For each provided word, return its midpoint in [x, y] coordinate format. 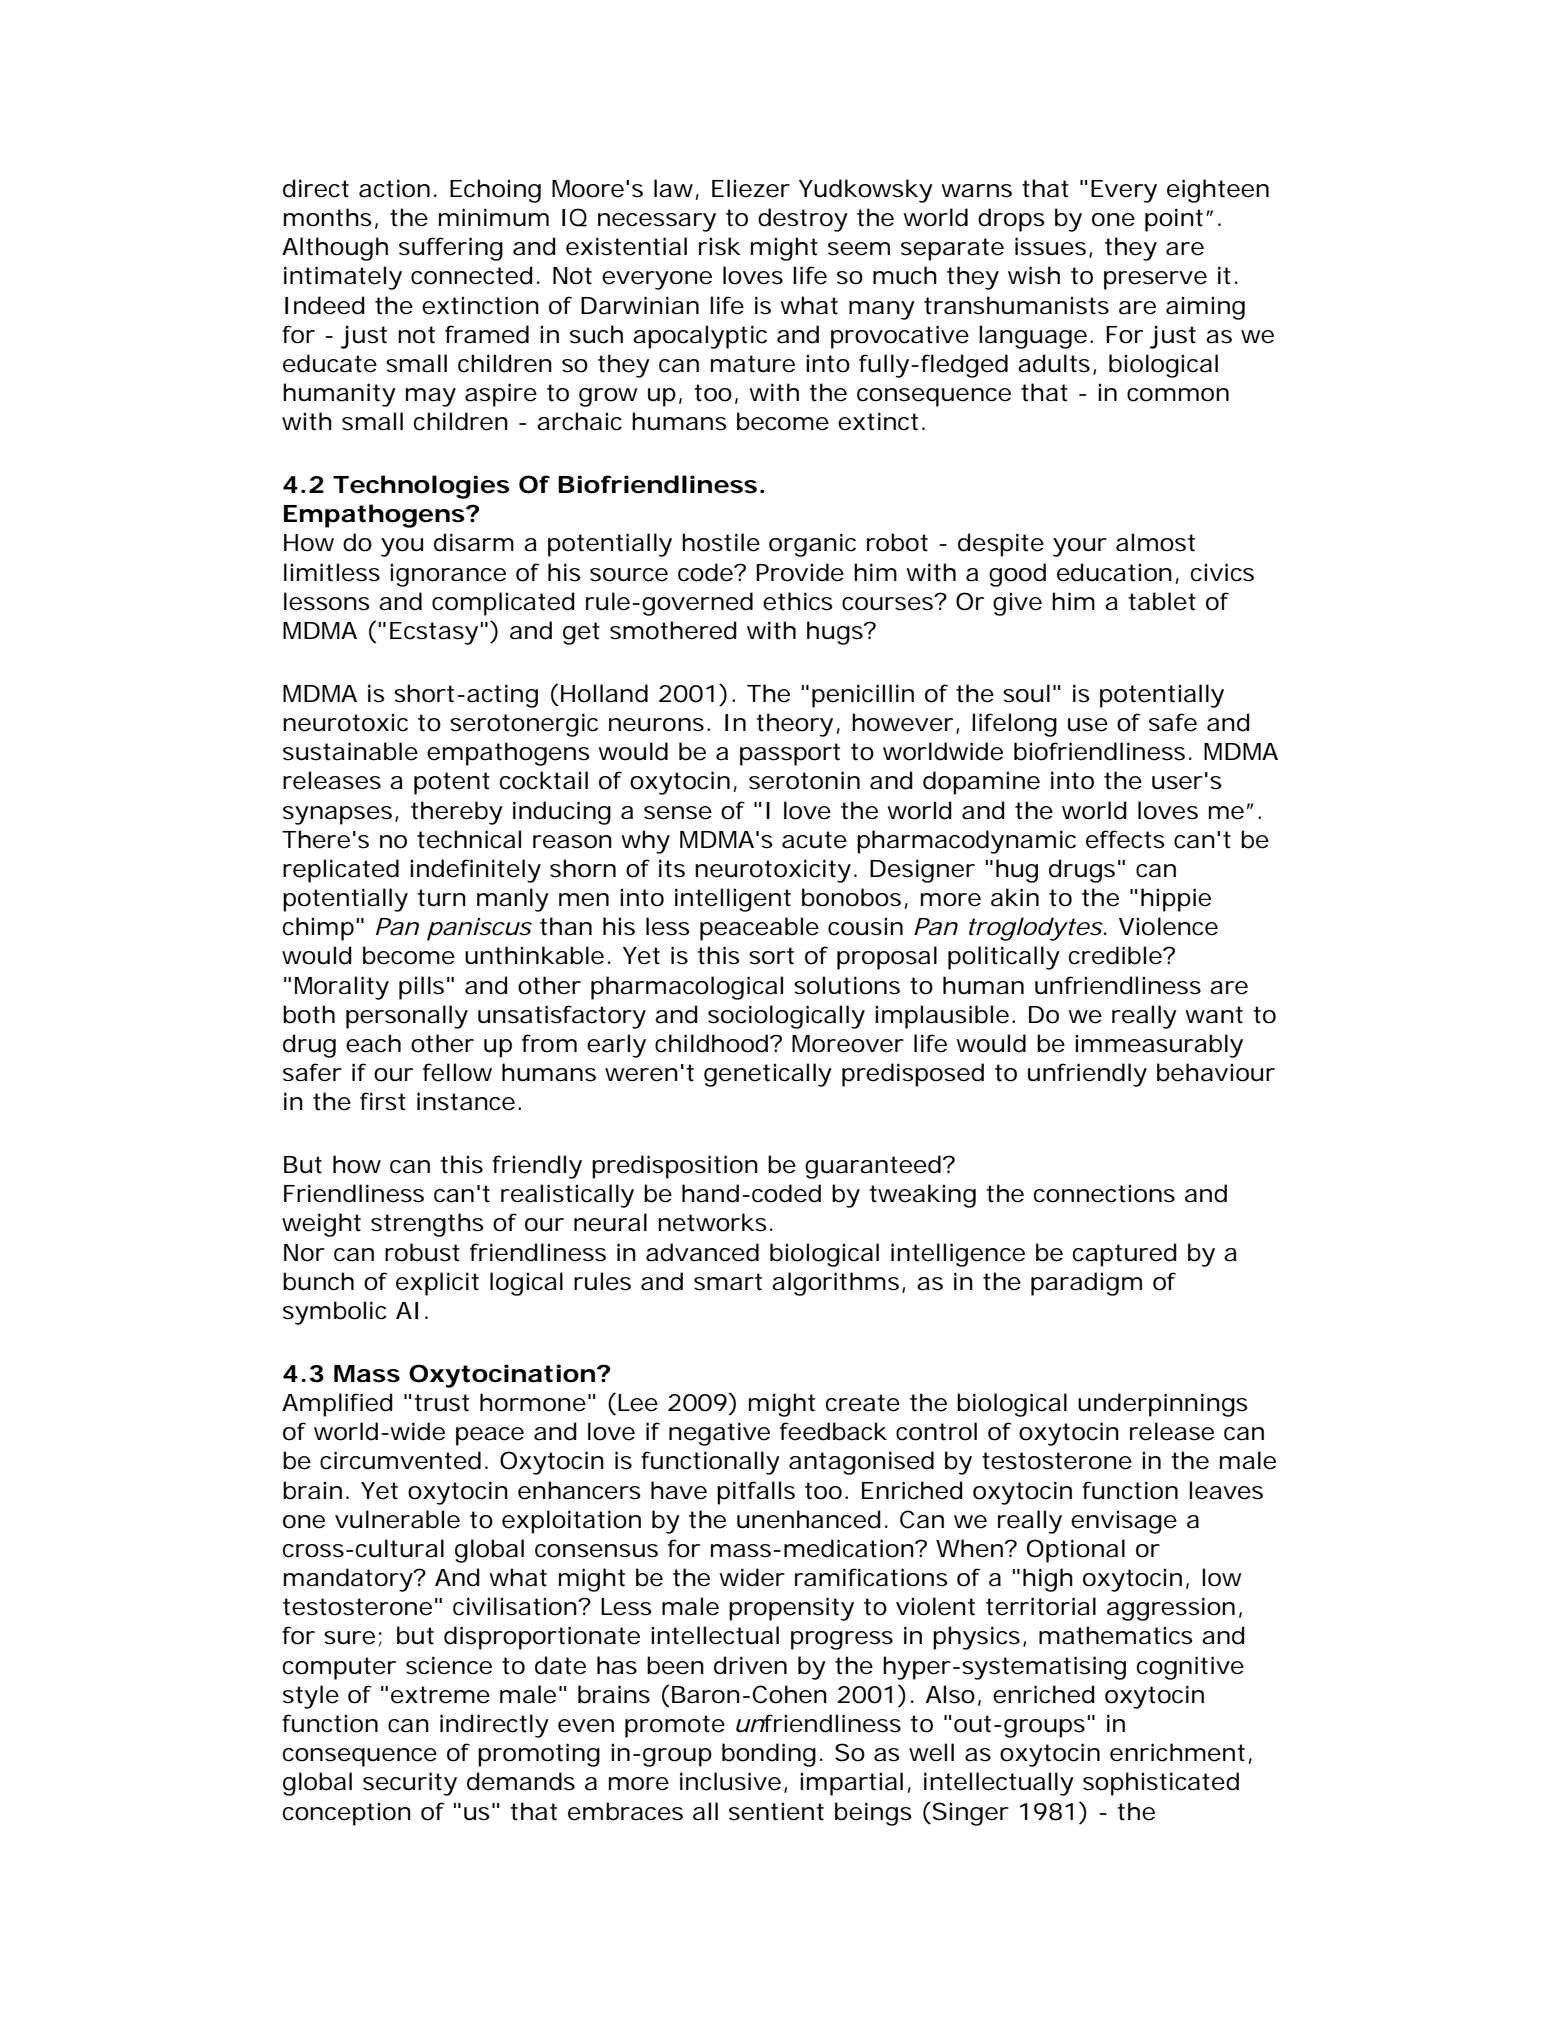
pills [421, 988]
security [410, 1784]
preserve [1155, 280]
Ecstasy [434, 633]
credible [1115, 955]
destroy [803, 220]
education [1114, 572]
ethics [798, 601]
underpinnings [1163, 1405]
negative [719, 1434]
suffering [451, 249]
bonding [769, 1755]
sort [771, 956]
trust [441, 1403]
